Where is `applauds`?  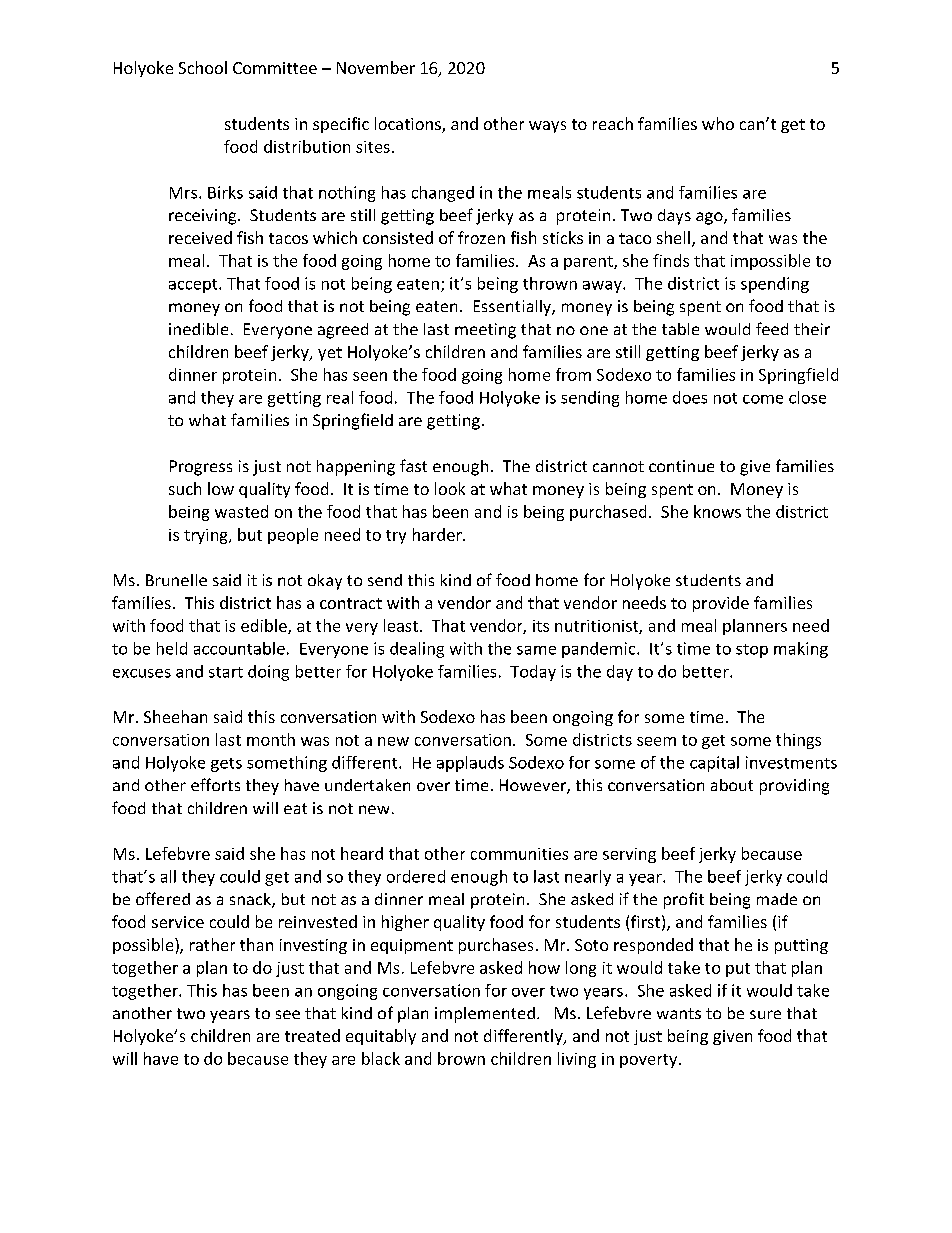
applauds is located at coordinates (470, 764).
